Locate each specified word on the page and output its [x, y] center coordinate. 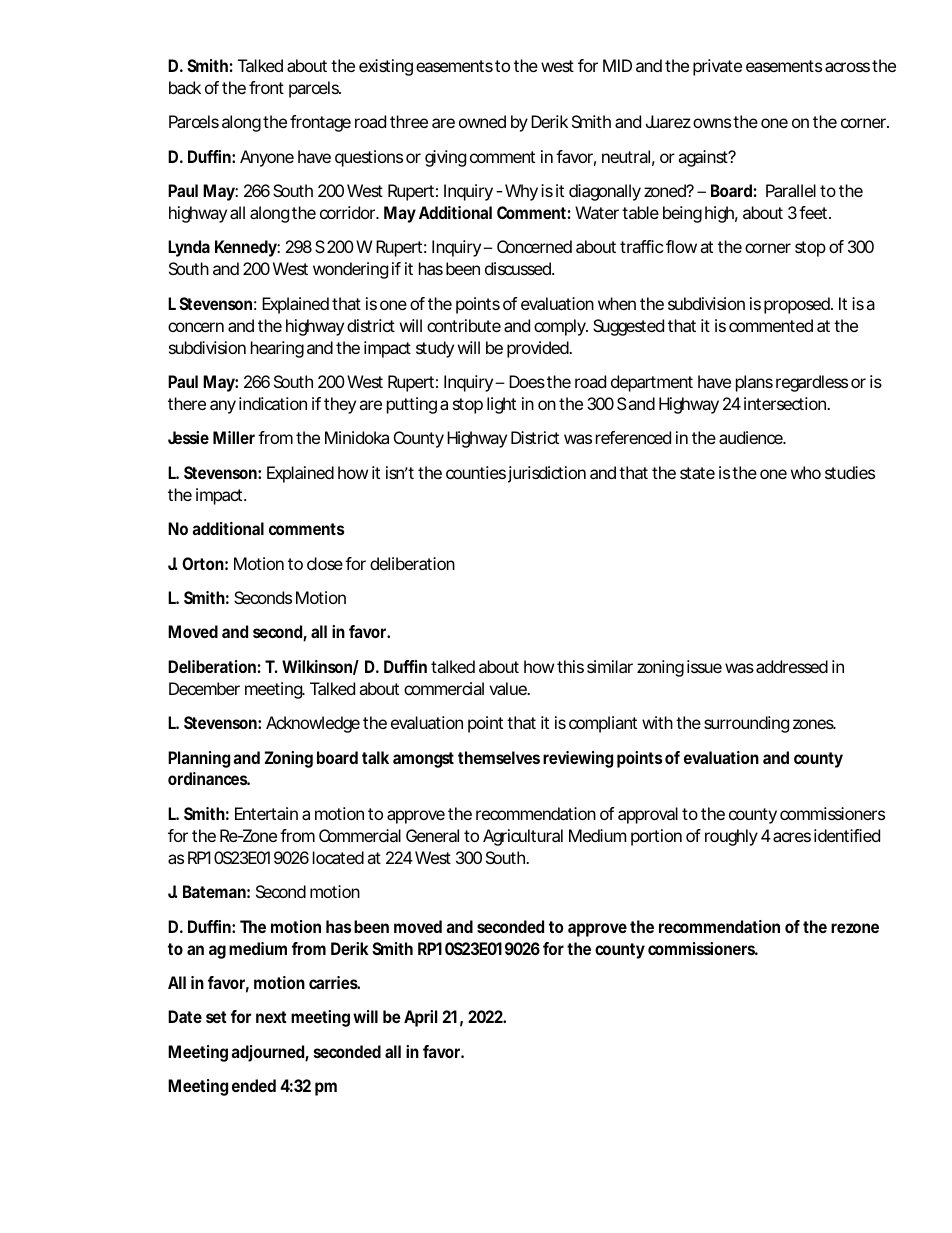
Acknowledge [313, 724]
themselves [499, 757]
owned [482, 121]
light [501, 405]
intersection [786, 403]
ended [254, 1085]
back [185, 87]
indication [273, 403]
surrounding [746, 724]
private [717, 67]
